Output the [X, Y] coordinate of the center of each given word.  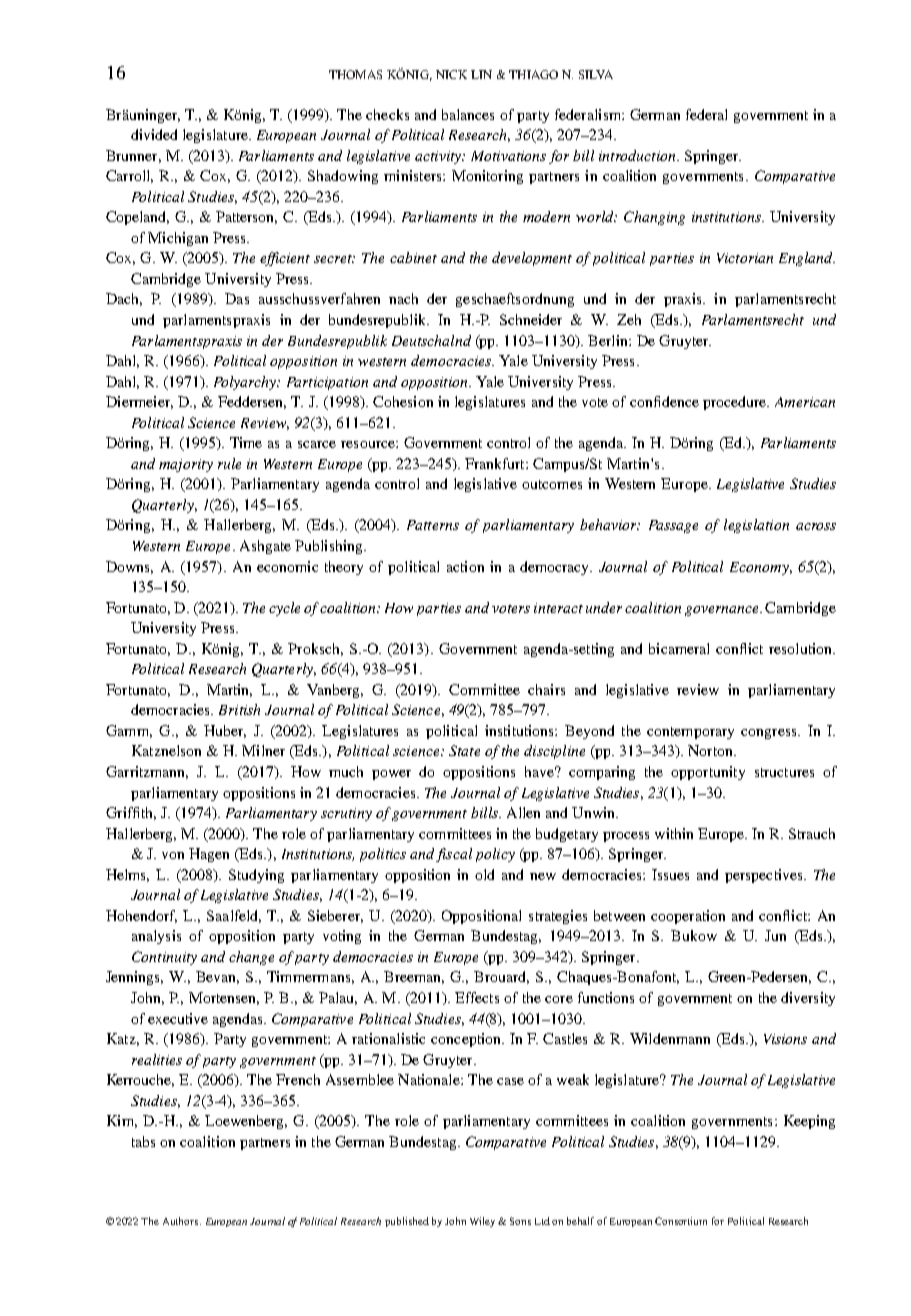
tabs [143, 1141]
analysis [156, 937]
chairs [546, 689]
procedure [736, 403]
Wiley [482, 1222]
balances [468, 114]
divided [154, 134]
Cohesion [403, 401]
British [239, 709]
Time [246, 442]
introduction [638, 155]
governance [723, 611]
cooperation [688, 917]
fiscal [454, 855]
